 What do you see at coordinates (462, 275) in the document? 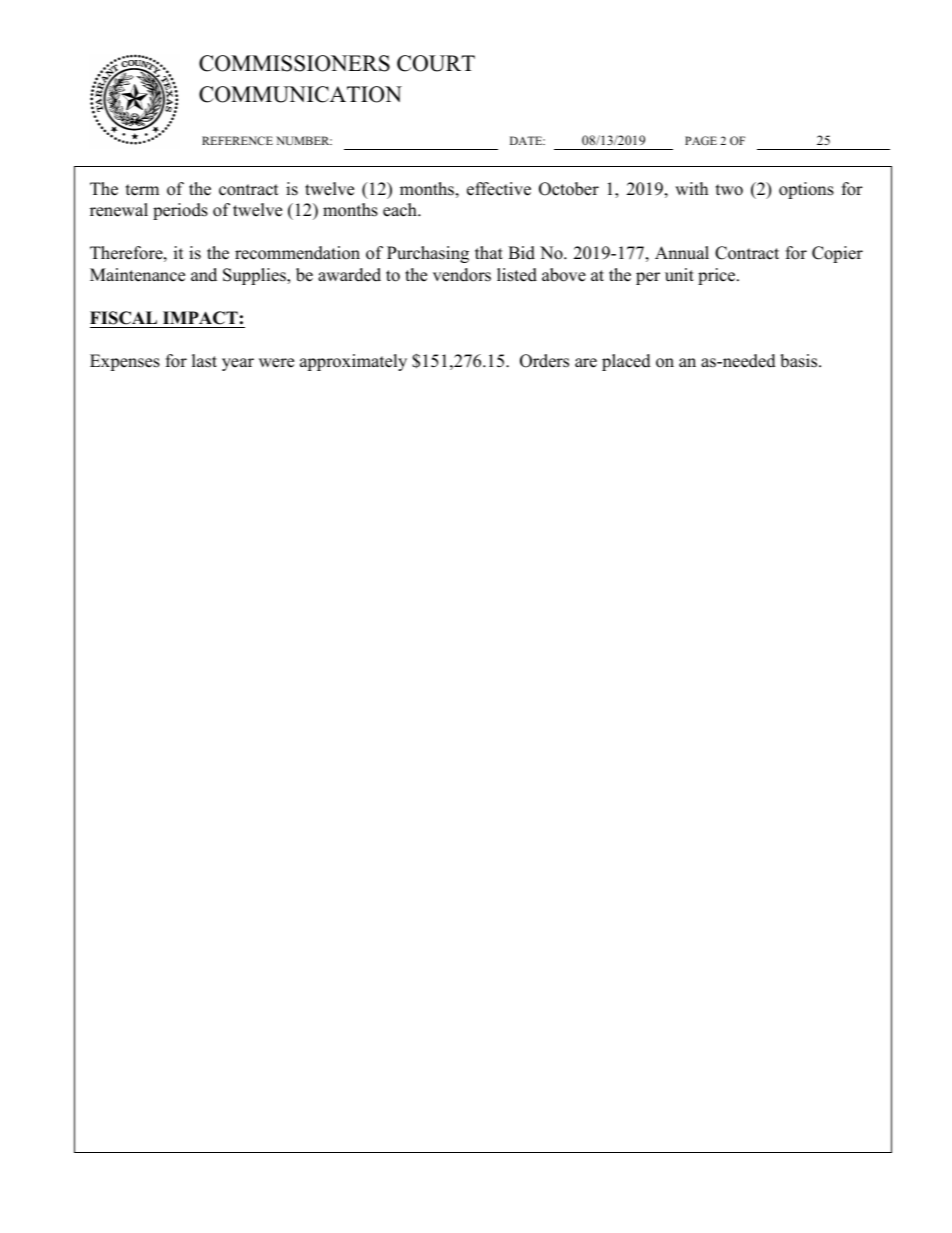
I see `vendors` at bounding box center [462, 275].
